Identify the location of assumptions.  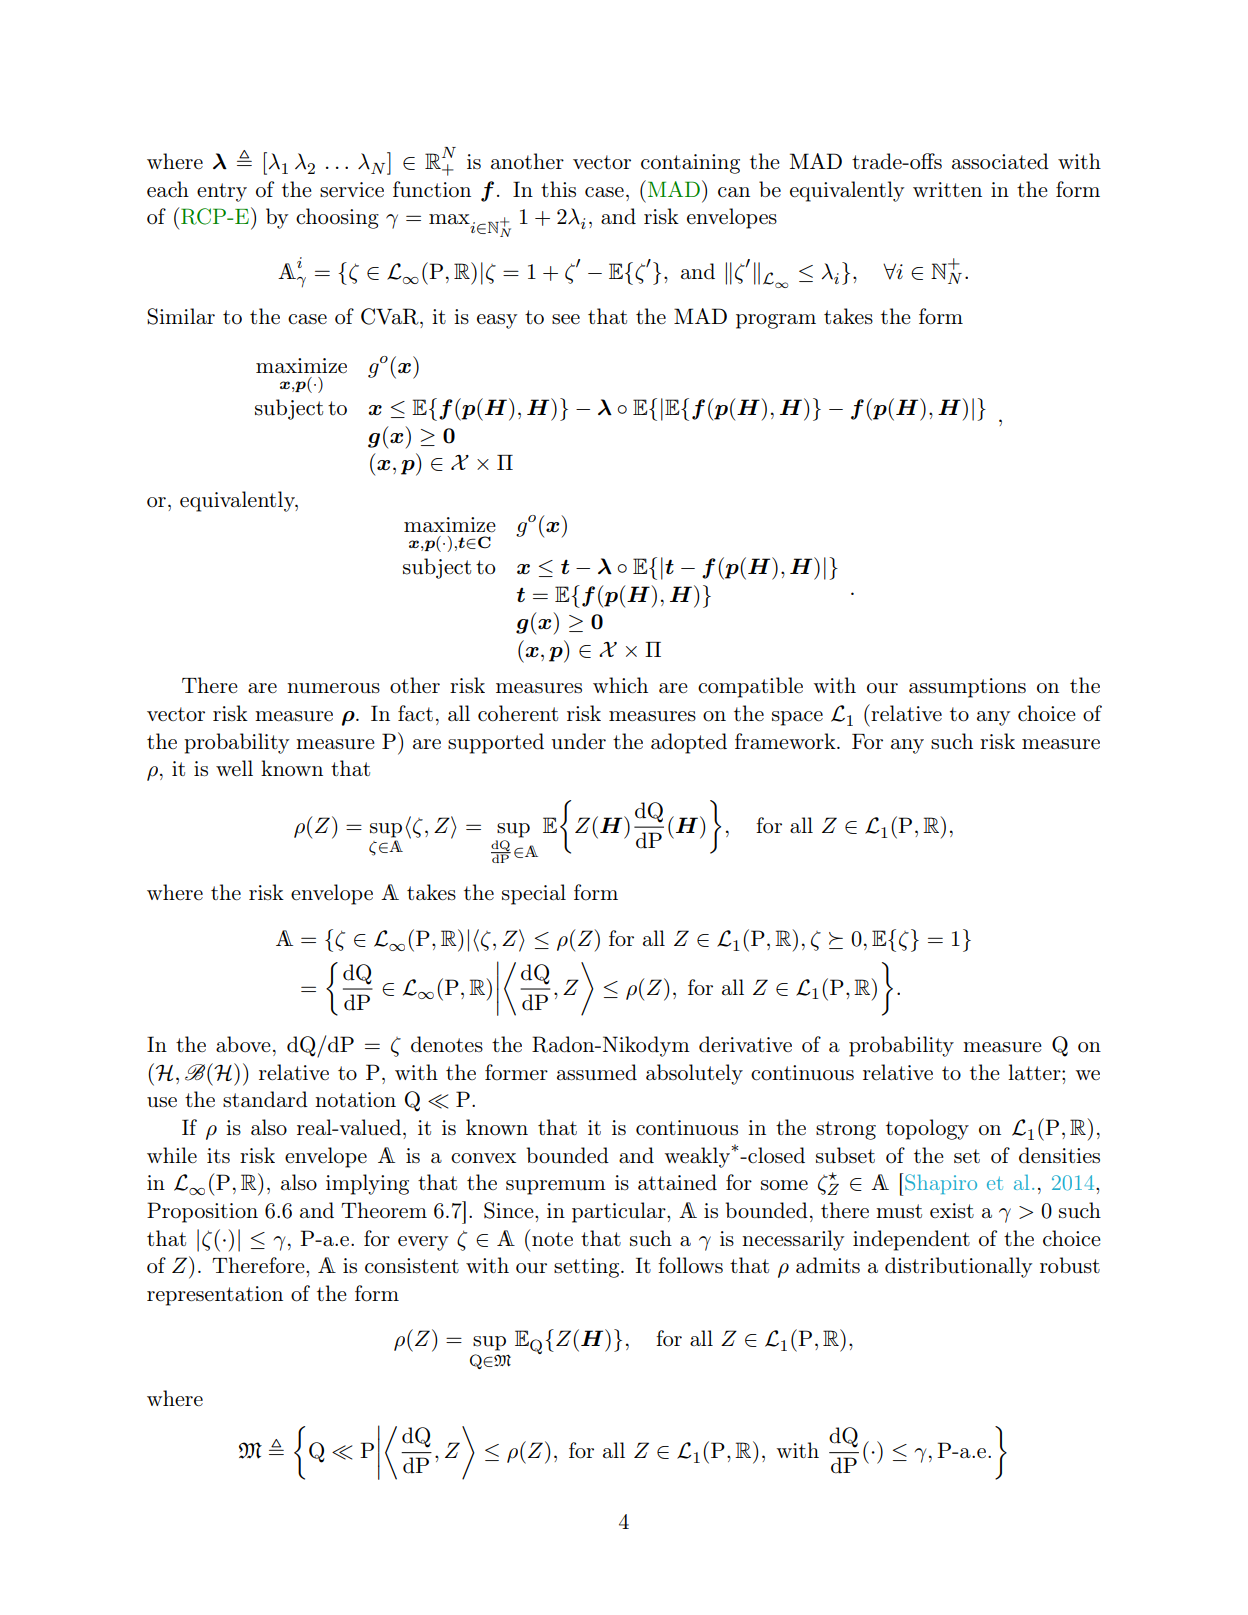
(967, 688).
